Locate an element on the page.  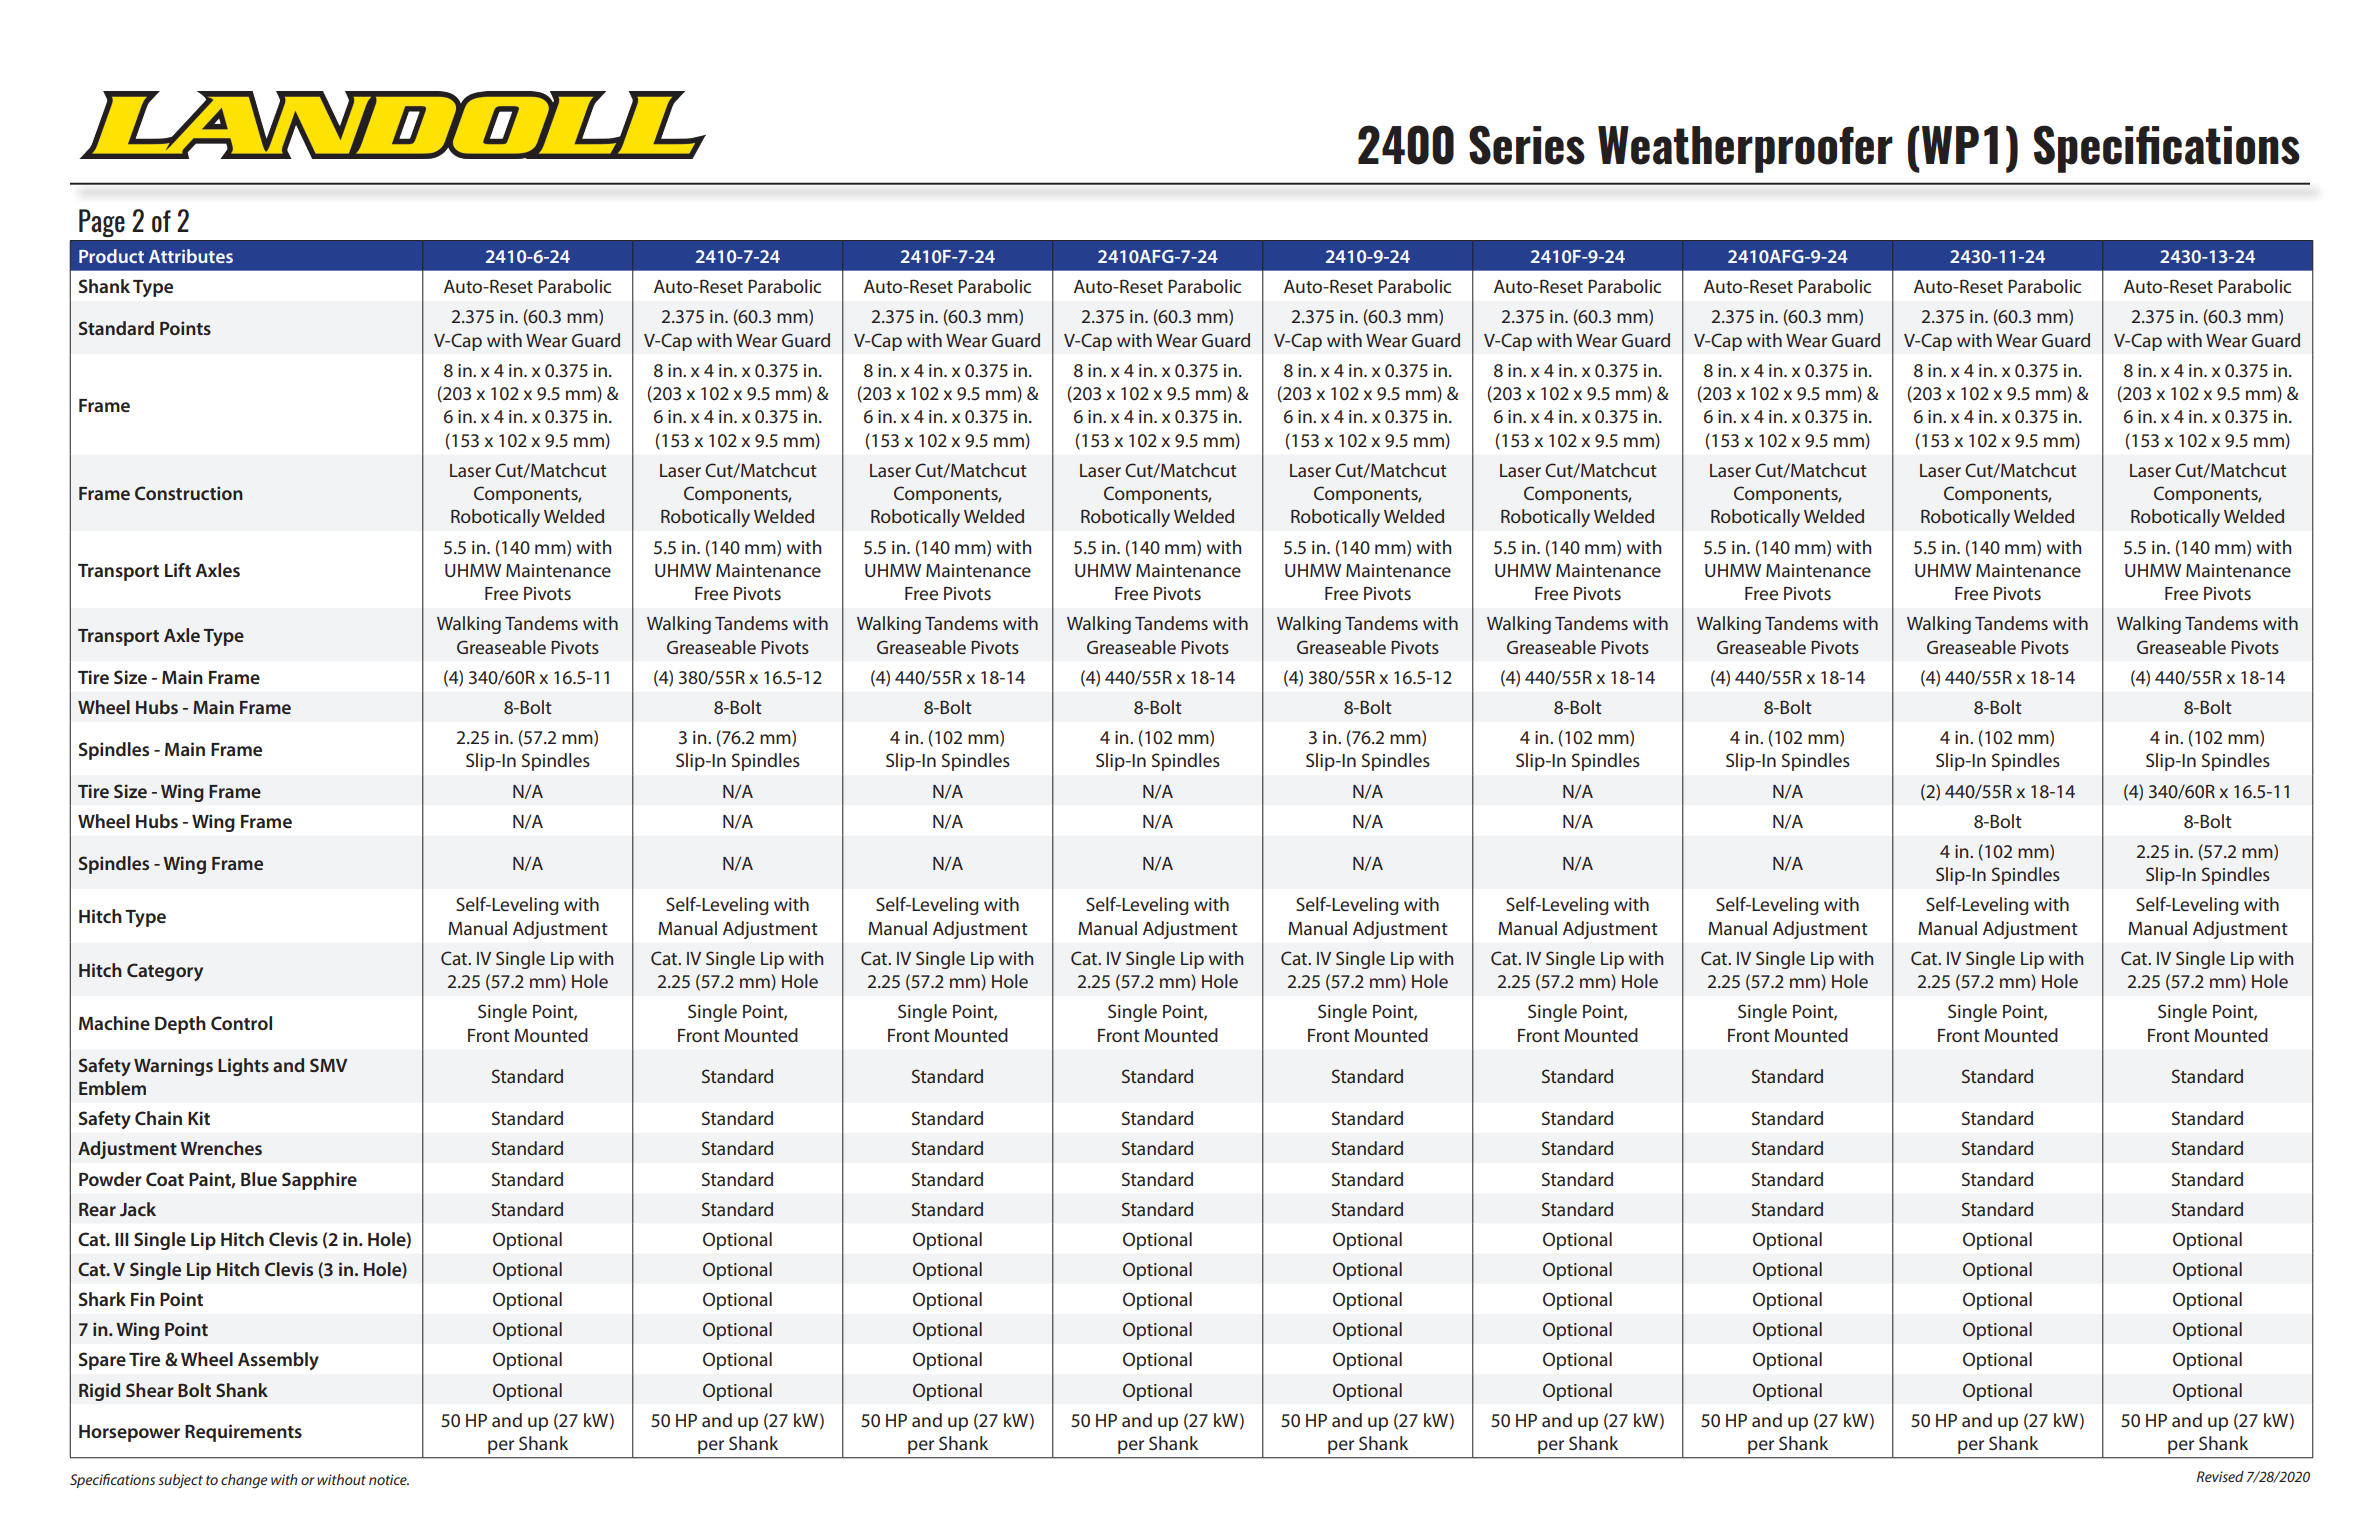
Depth is located at coordinates (180, 1025).
